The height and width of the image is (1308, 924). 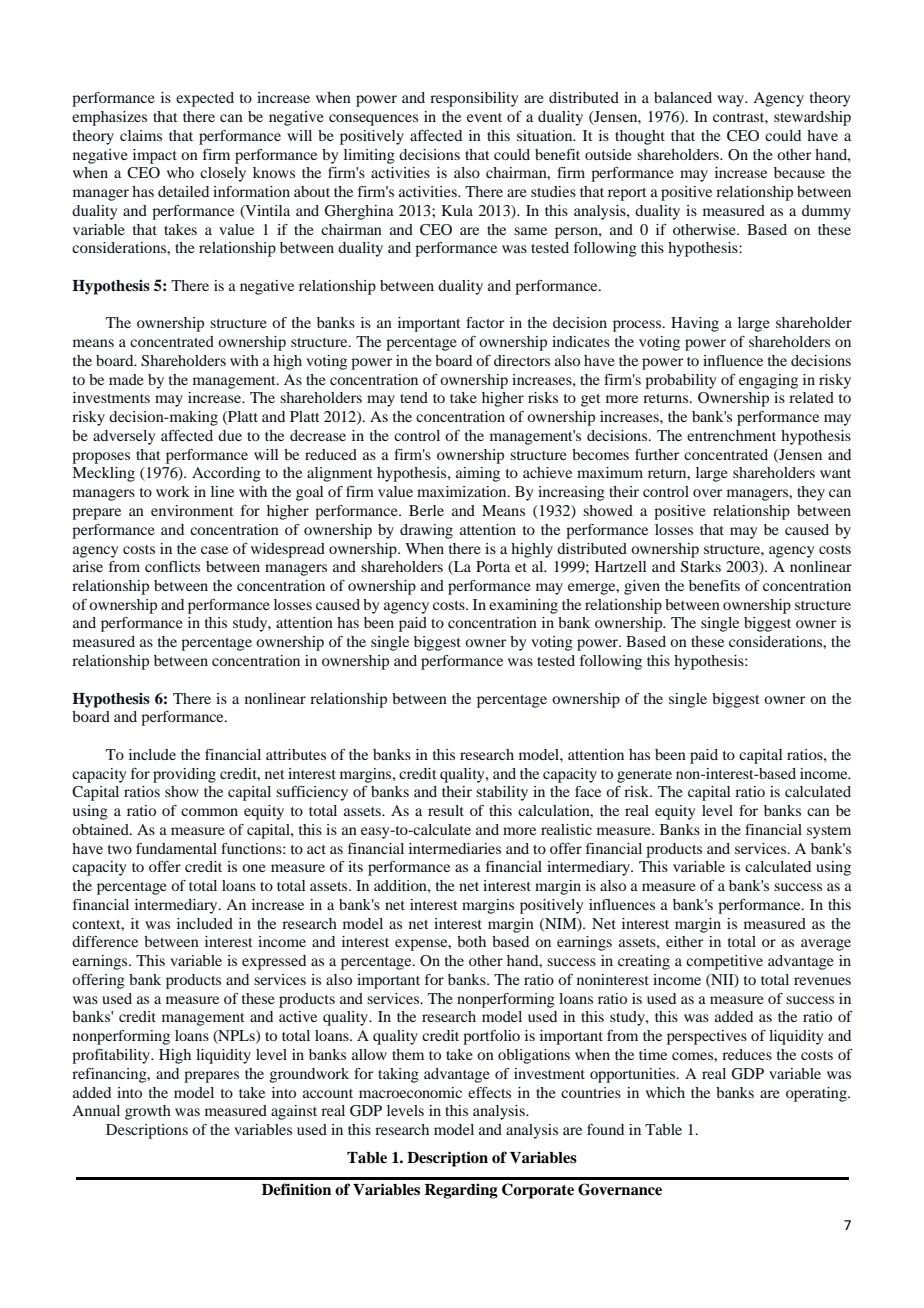 I want to click on way, so click(x=732, y=101).
